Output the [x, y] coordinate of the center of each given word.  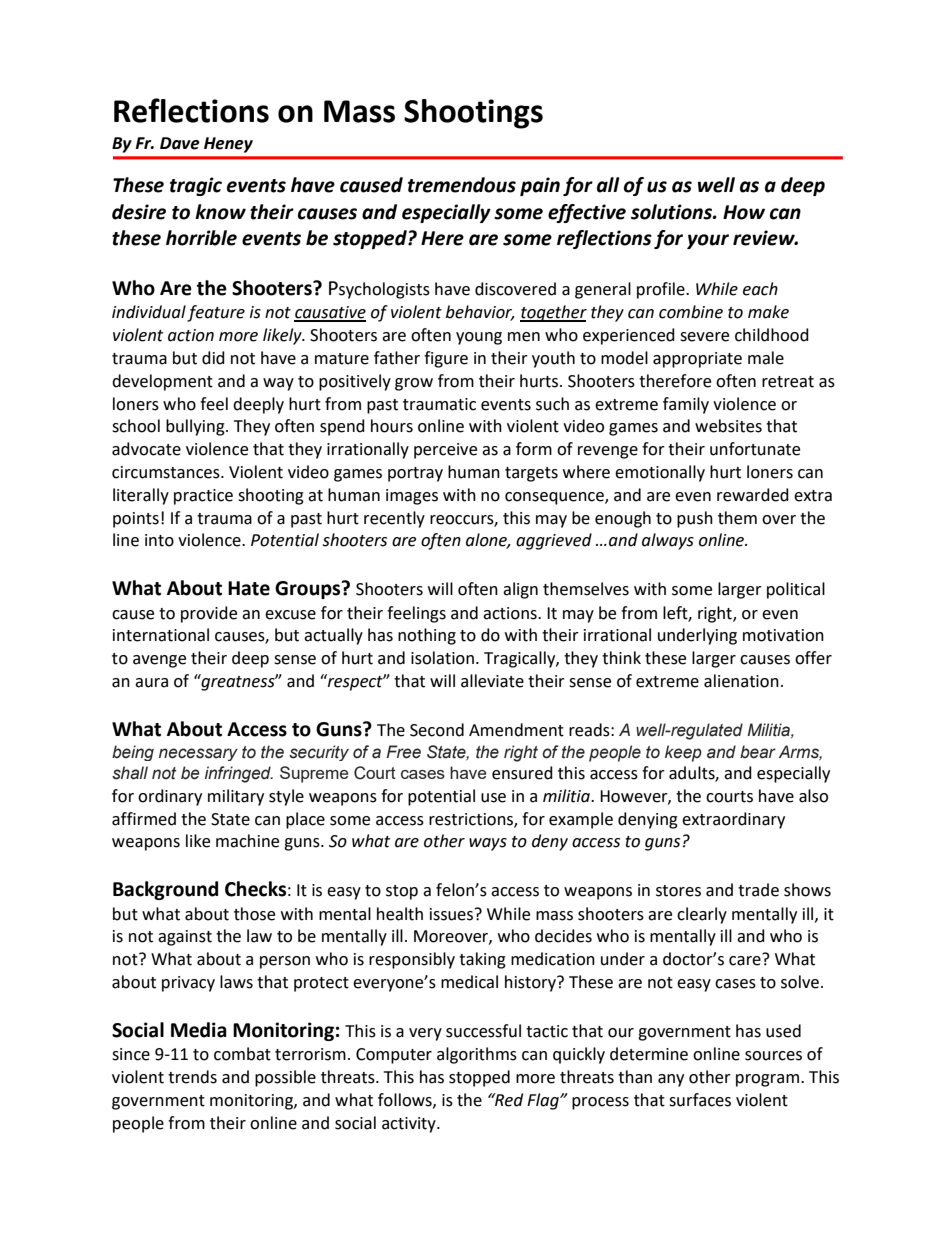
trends [192, 1077]
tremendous [462, 185]
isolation [442, 658]
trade [758, 890]
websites [728, 426]
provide [209, 614]
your [708, 241]
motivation [783, 635]
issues [453, 914]
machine [247, 841]
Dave [180, 143]
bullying [196, 427]
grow [414, 384]
